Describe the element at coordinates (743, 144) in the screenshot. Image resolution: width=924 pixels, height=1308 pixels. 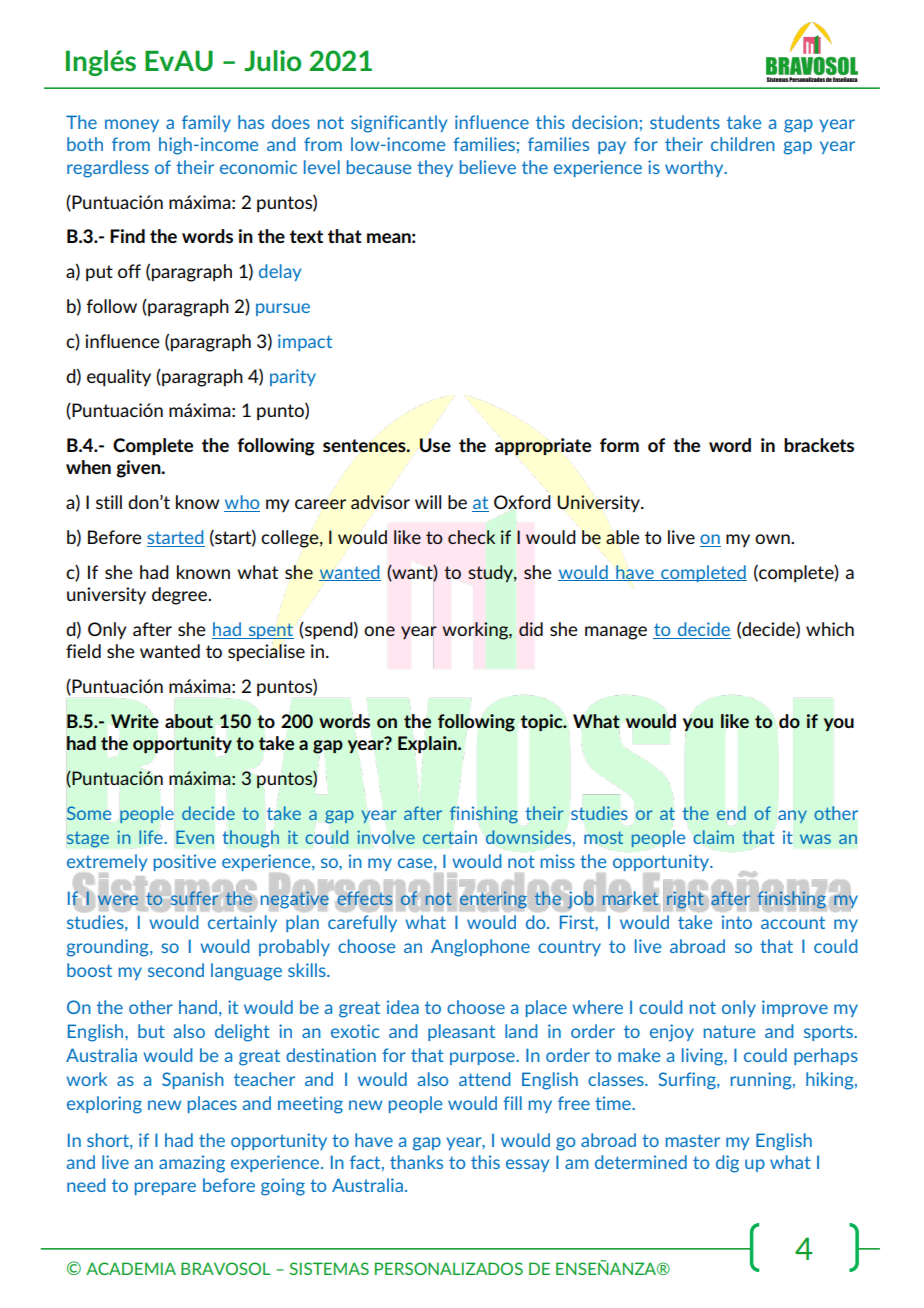
I see `children` at that location.
